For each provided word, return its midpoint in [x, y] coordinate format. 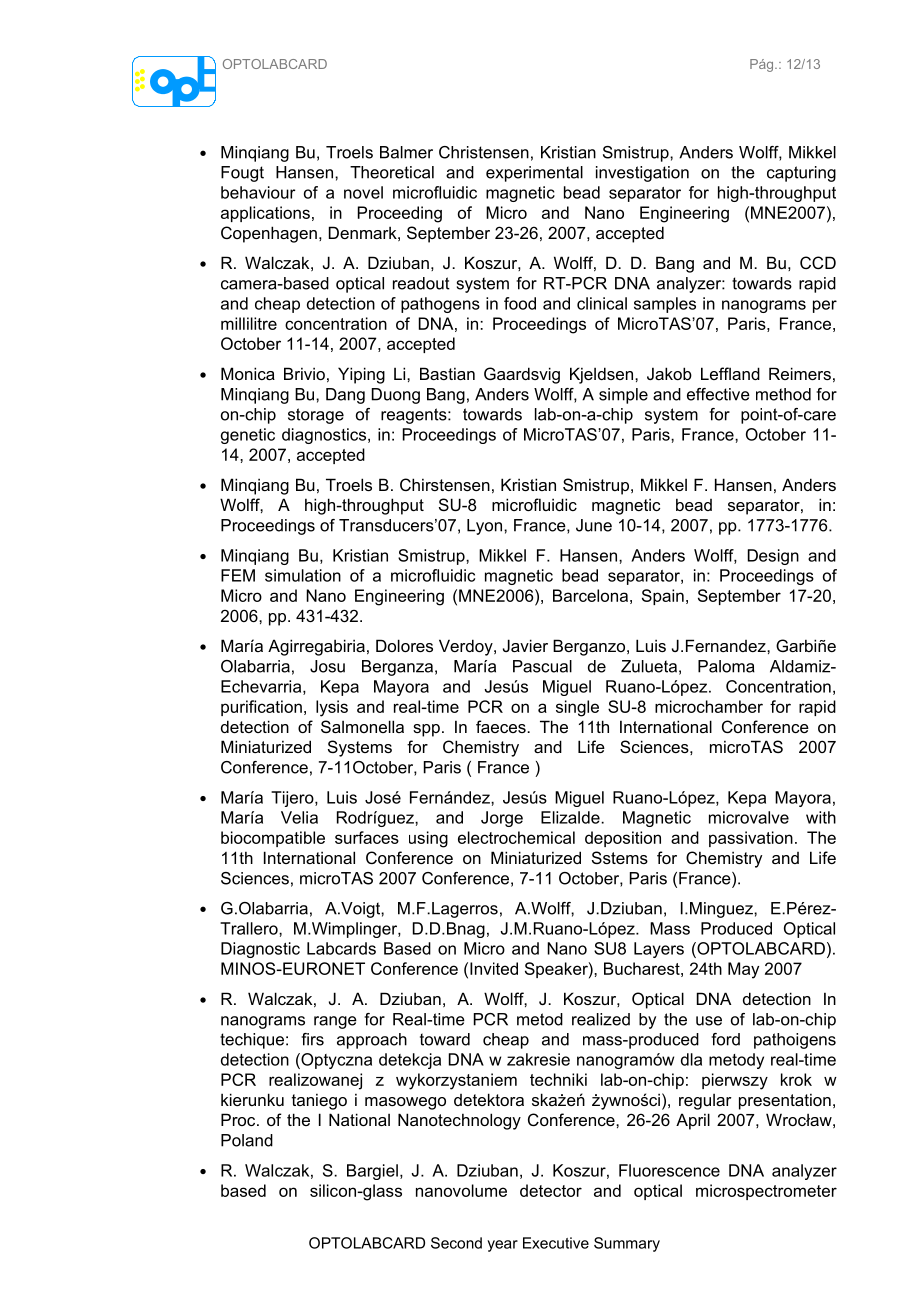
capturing [801, 174]
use [709, 1021]
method [783, 394]
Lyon [486, 527]
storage [316, 416]
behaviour [258, 192]
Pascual [542, 666]
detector [551, 1190]
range [335, 1022]
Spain [663, 597]
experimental [534, 174]
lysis [332, 708]
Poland [247, 1140]
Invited [494, 968]
